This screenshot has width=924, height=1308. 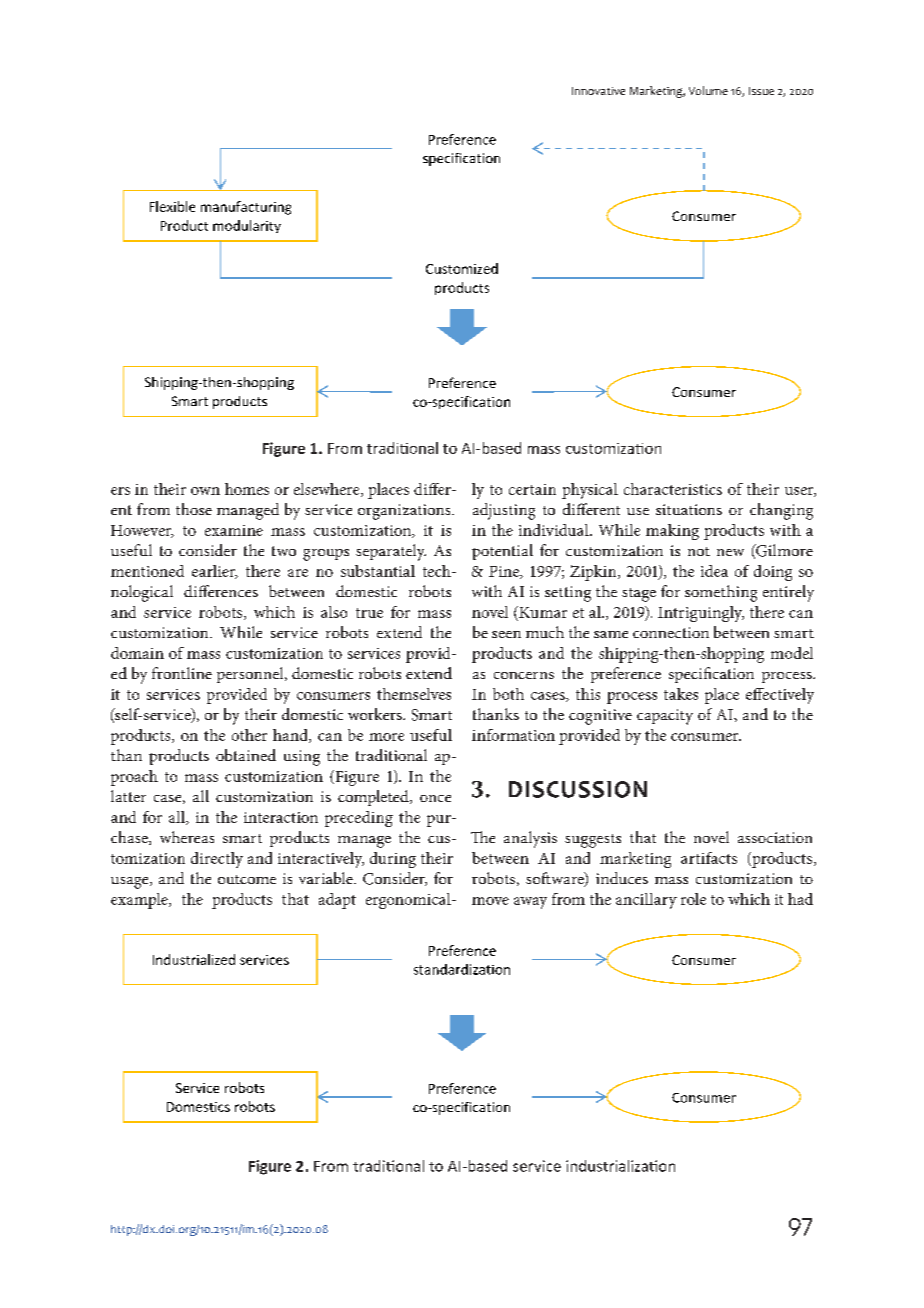 What do you see at coordinates (172, 206) in the screenshot?
I see `Flexible` at bounding box center [172, 206].
